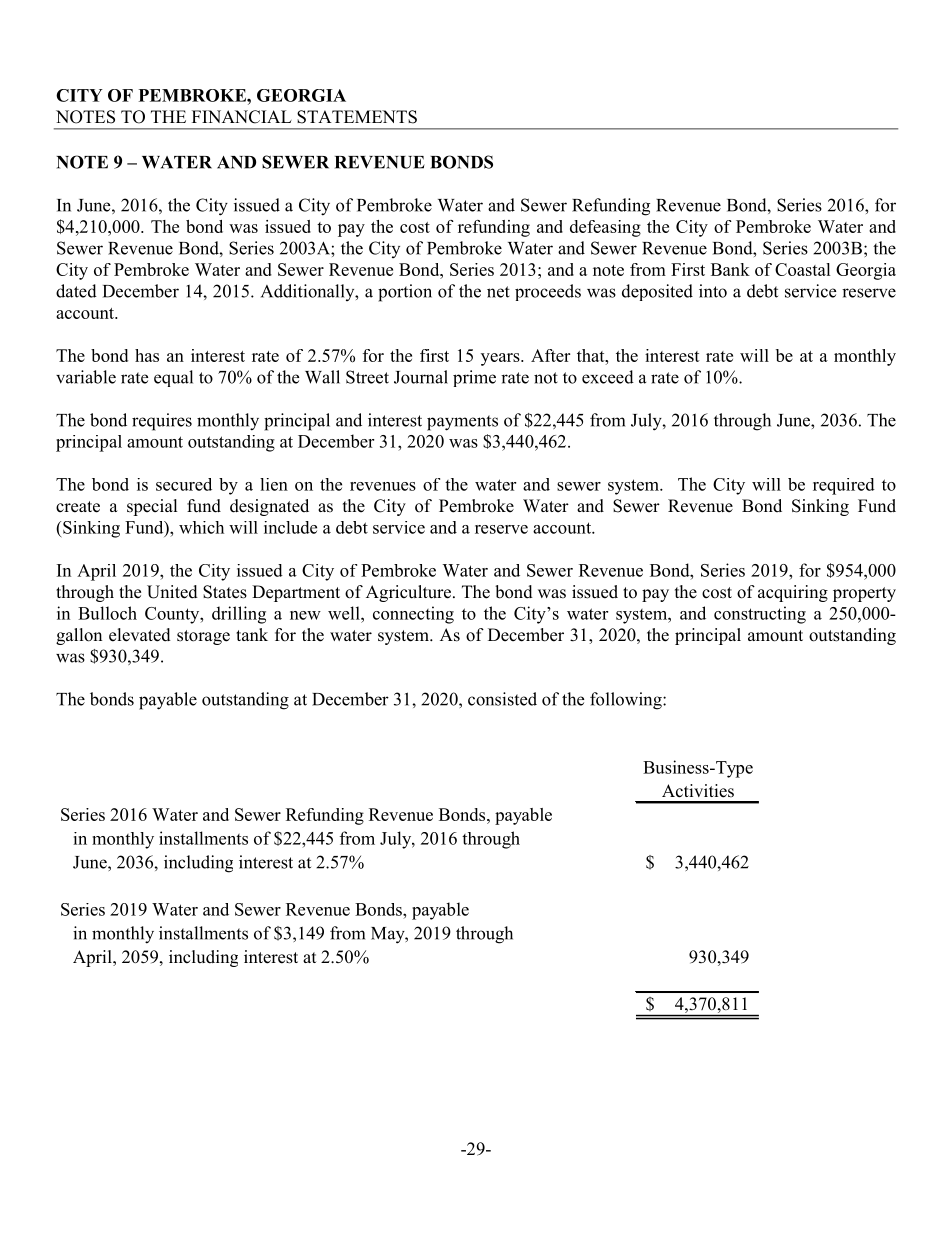 The width and height of the screenshot is (952, 1233). Describe the element at coordinates (242, 117) in the screenshot. I see `FINANCIAL` at that location.
